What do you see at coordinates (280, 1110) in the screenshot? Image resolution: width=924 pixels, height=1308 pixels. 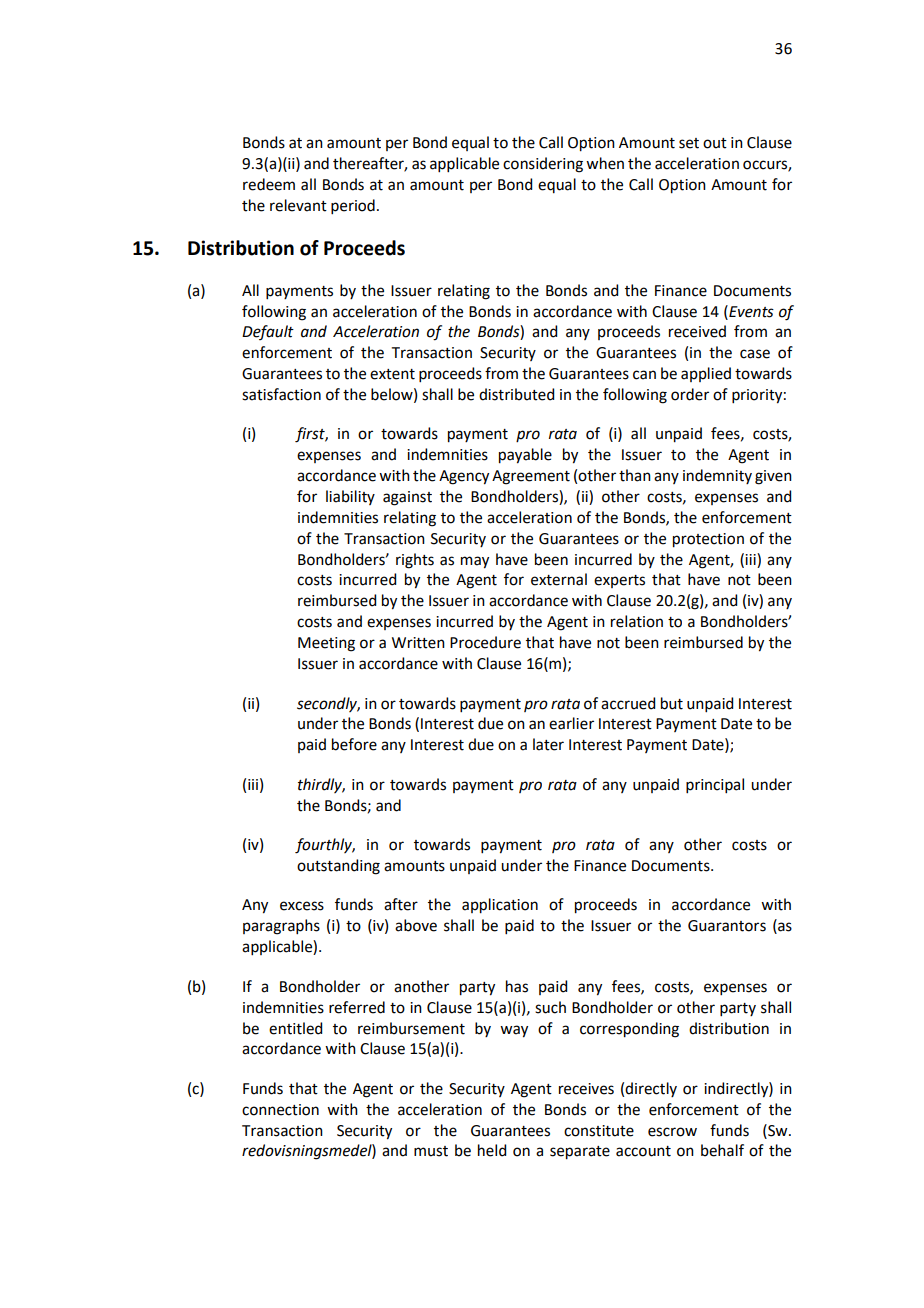 I see `connection` at bounding box center [280, 1110].
